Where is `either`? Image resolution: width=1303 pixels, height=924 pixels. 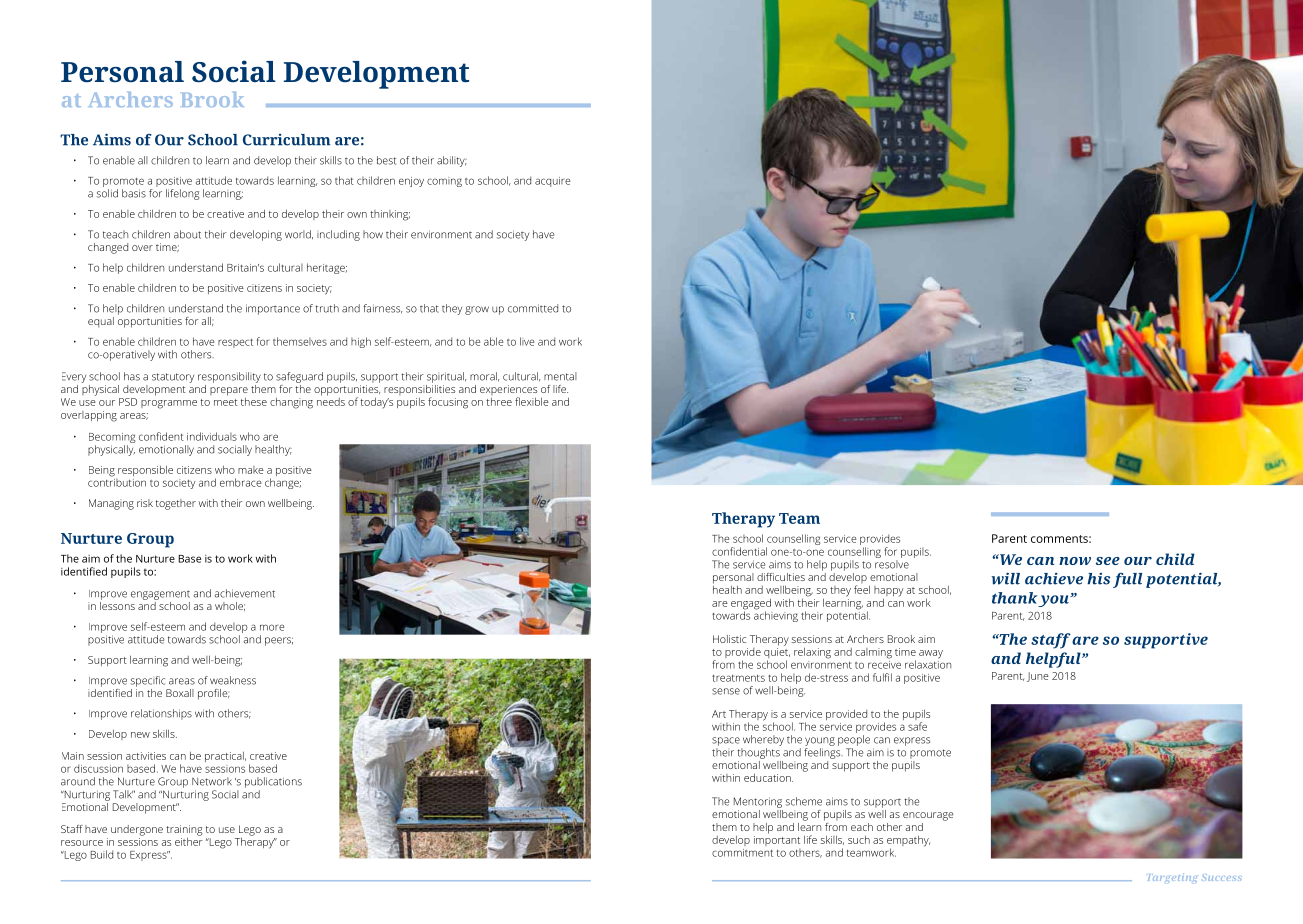 either is located at coordinates (189, 840).
